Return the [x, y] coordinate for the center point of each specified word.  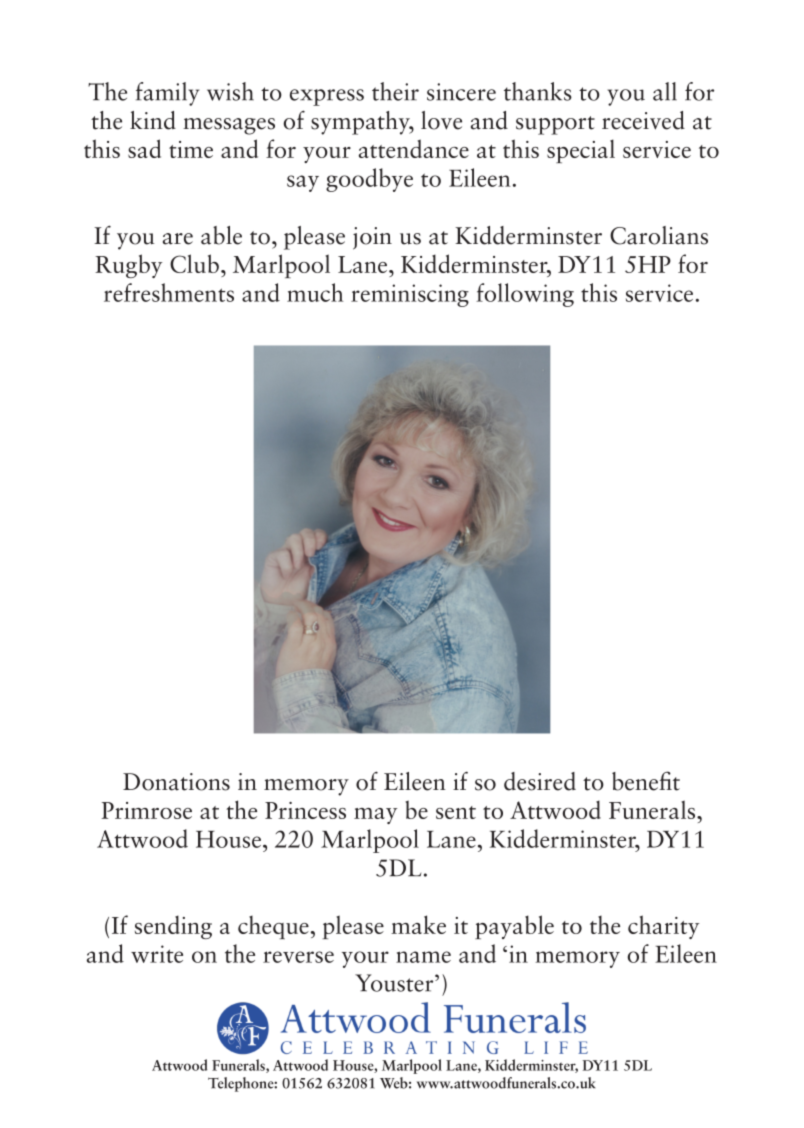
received [643, 120]
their [395, 91]
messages [229, 126]
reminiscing [410, 295]
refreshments [169, 292]
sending [173, 927]
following [525, 295]
